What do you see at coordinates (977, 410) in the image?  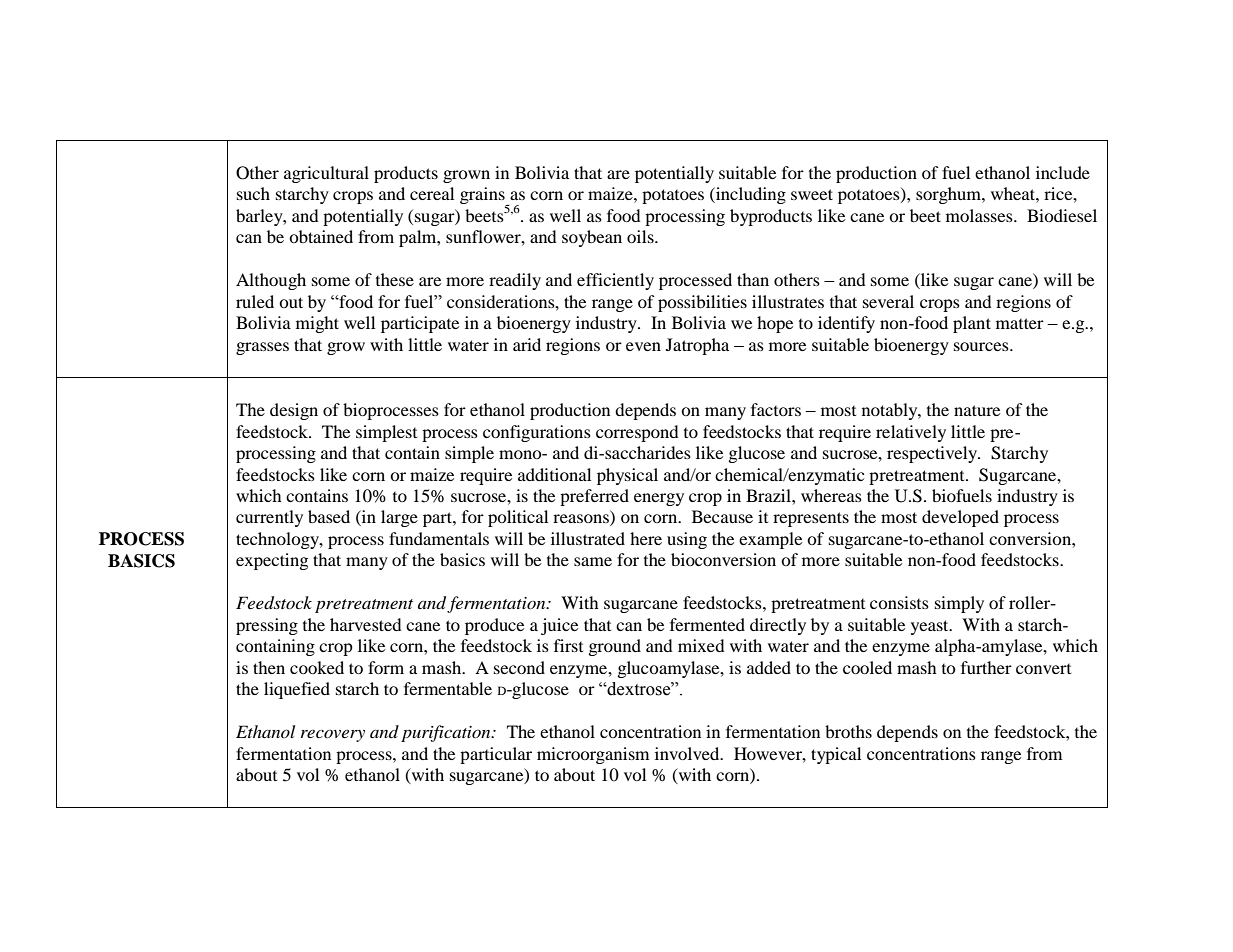 I see `nature` at bounding box center [977, 410].
